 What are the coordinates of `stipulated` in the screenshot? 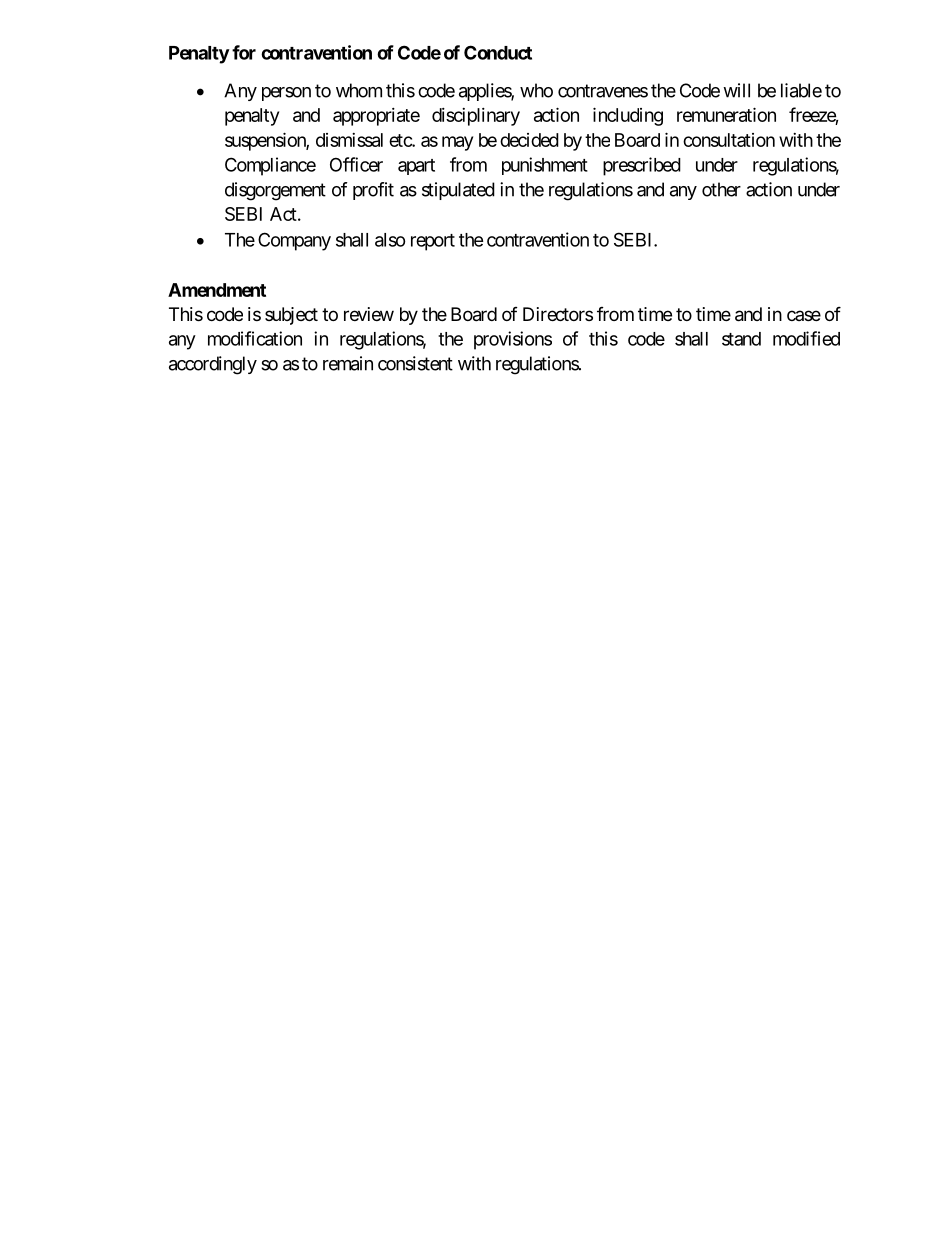 It's located at (458, 191).
